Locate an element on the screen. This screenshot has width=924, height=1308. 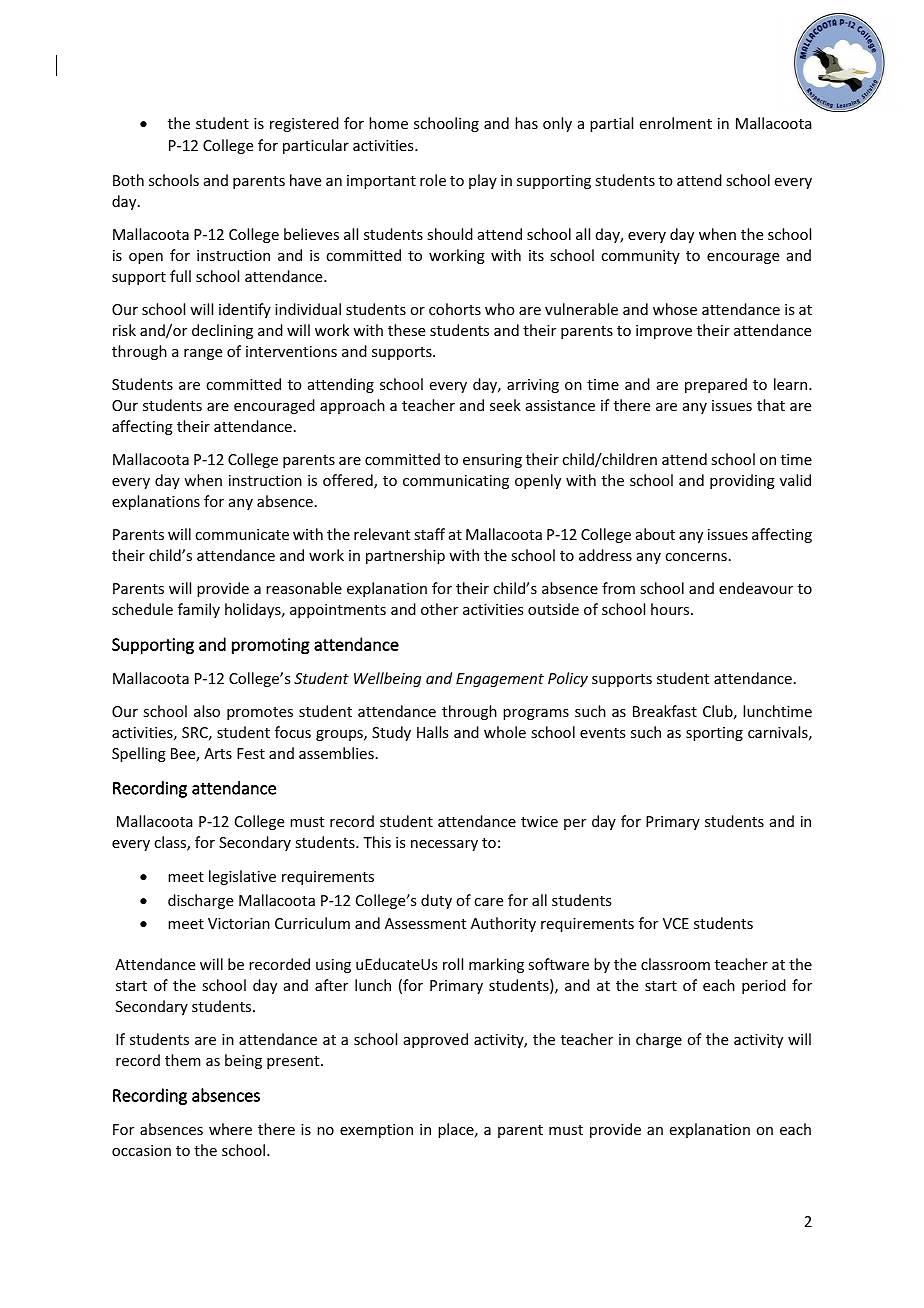
prepared is located at coordinates (716, 385).
